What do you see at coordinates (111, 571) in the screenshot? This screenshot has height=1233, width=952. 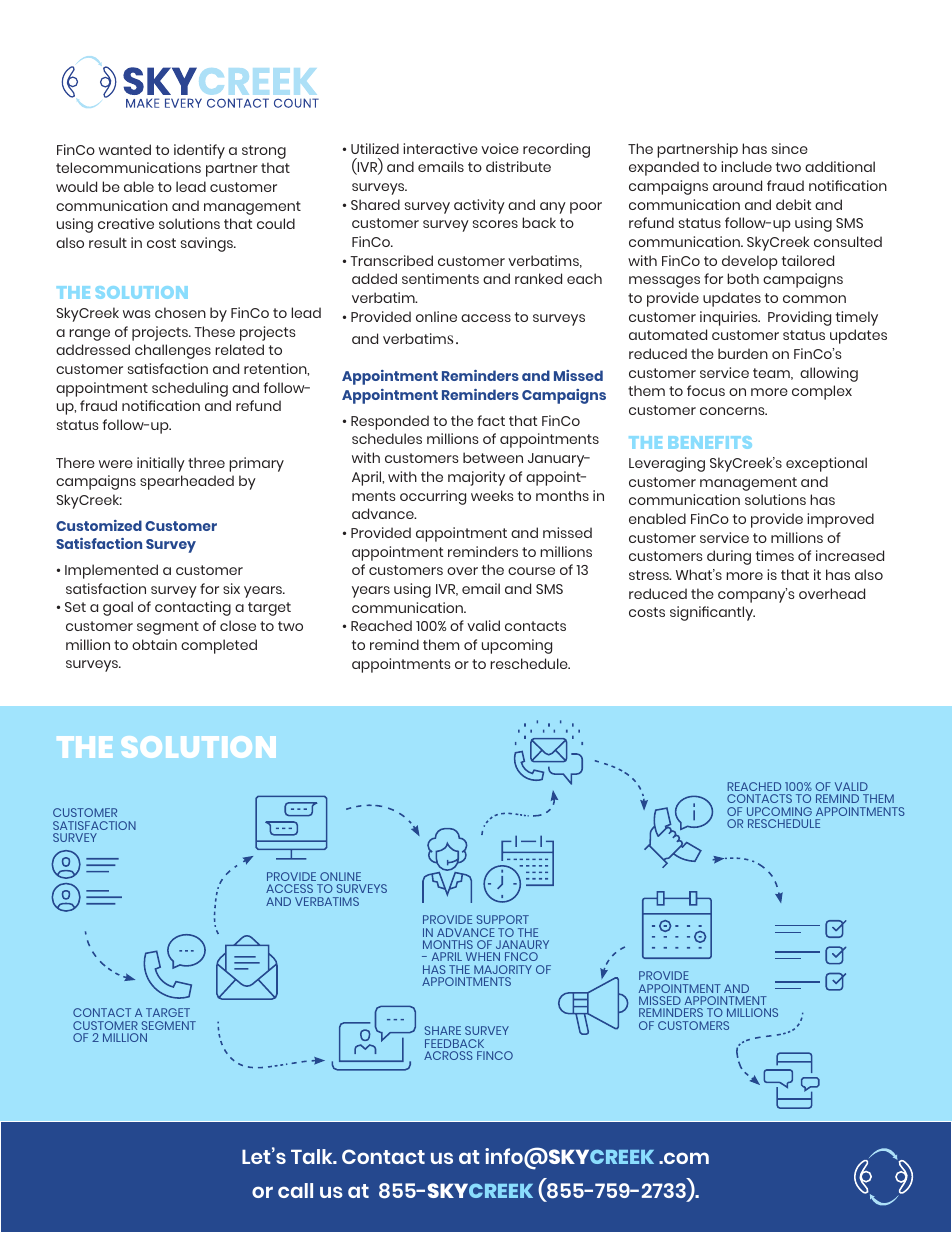 I see `Implemented` at bounding box center [111, 571].
